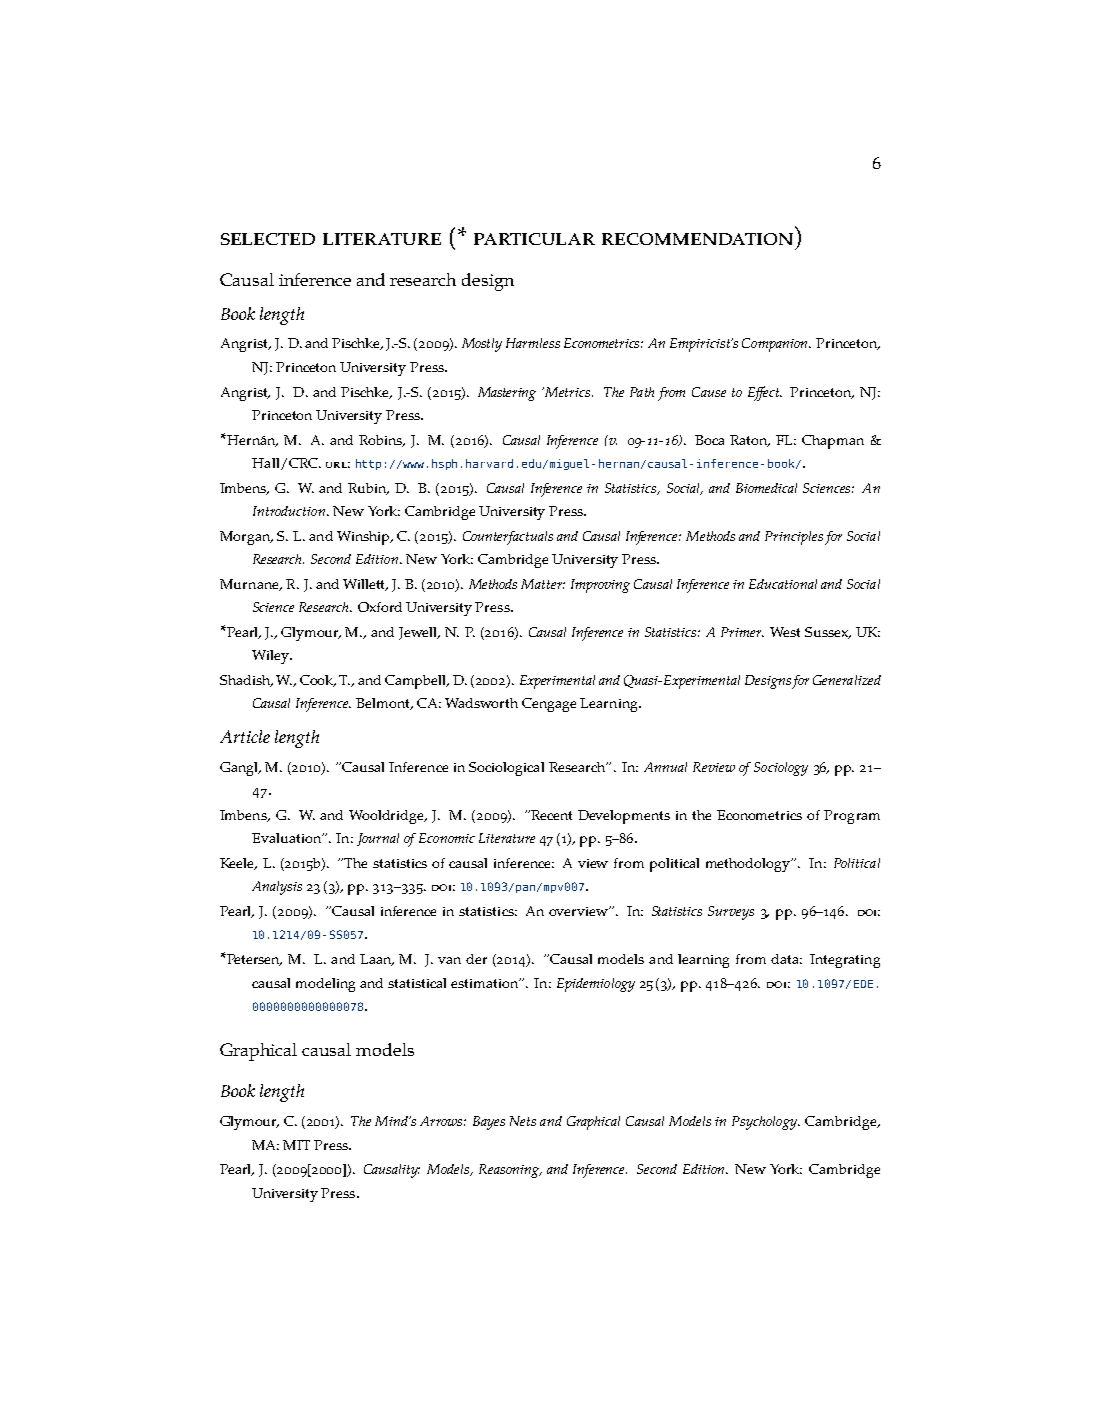  What do you see at coordinates (697, 239) in the screenshot?
I see `recommendation` at bounding box center [697, 239].
